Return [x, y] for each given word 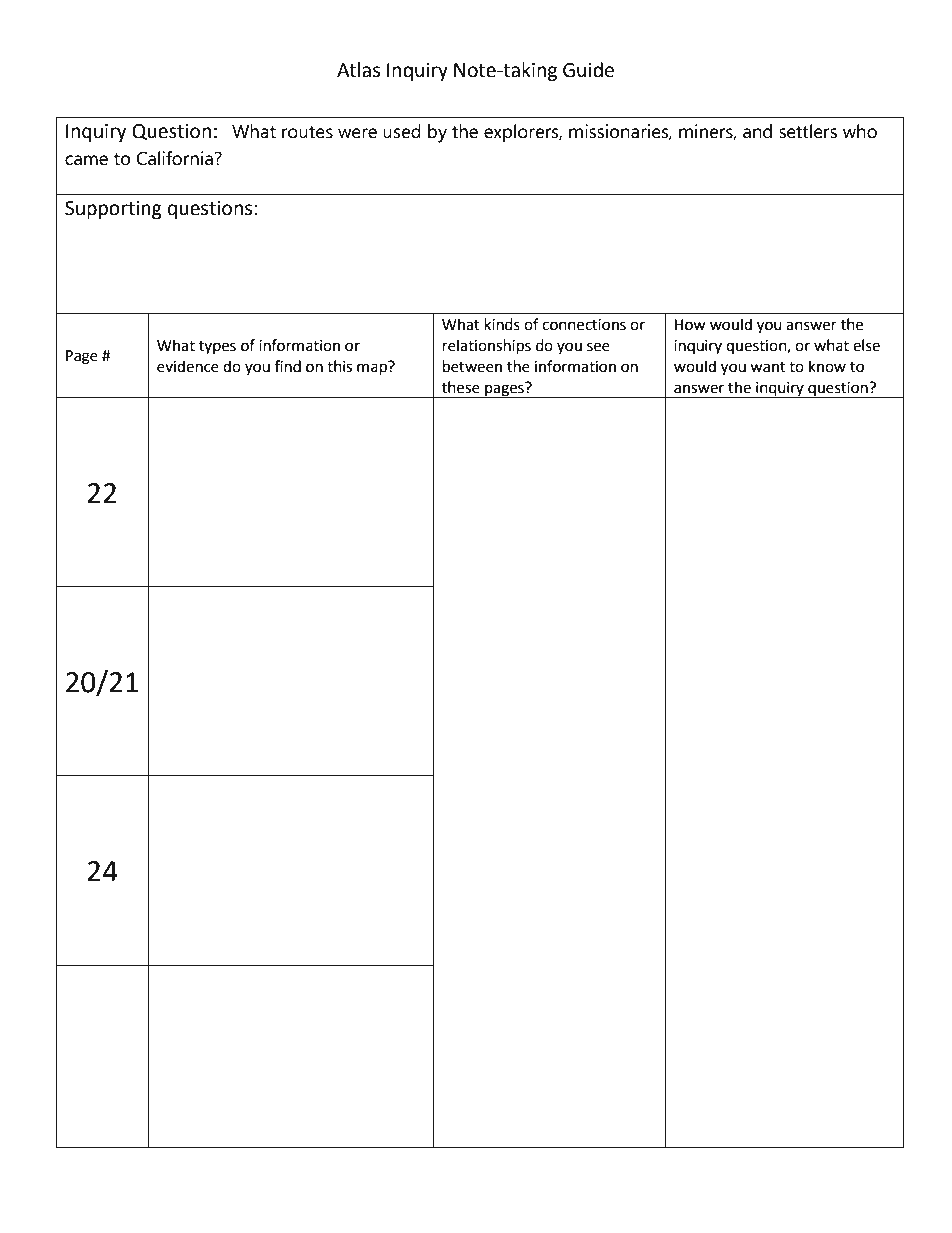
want [768, 367]
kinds [502, 324]
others [373, 785]
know [827, 366]
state [389, 992]
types [217, 347]
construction [349, 596]
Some [206, 785]
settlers [808, 131]
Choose [208, 974]
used [402, 131]
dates [234, 596]
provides [362, 975]
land [337, 786]
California [174, 158]
